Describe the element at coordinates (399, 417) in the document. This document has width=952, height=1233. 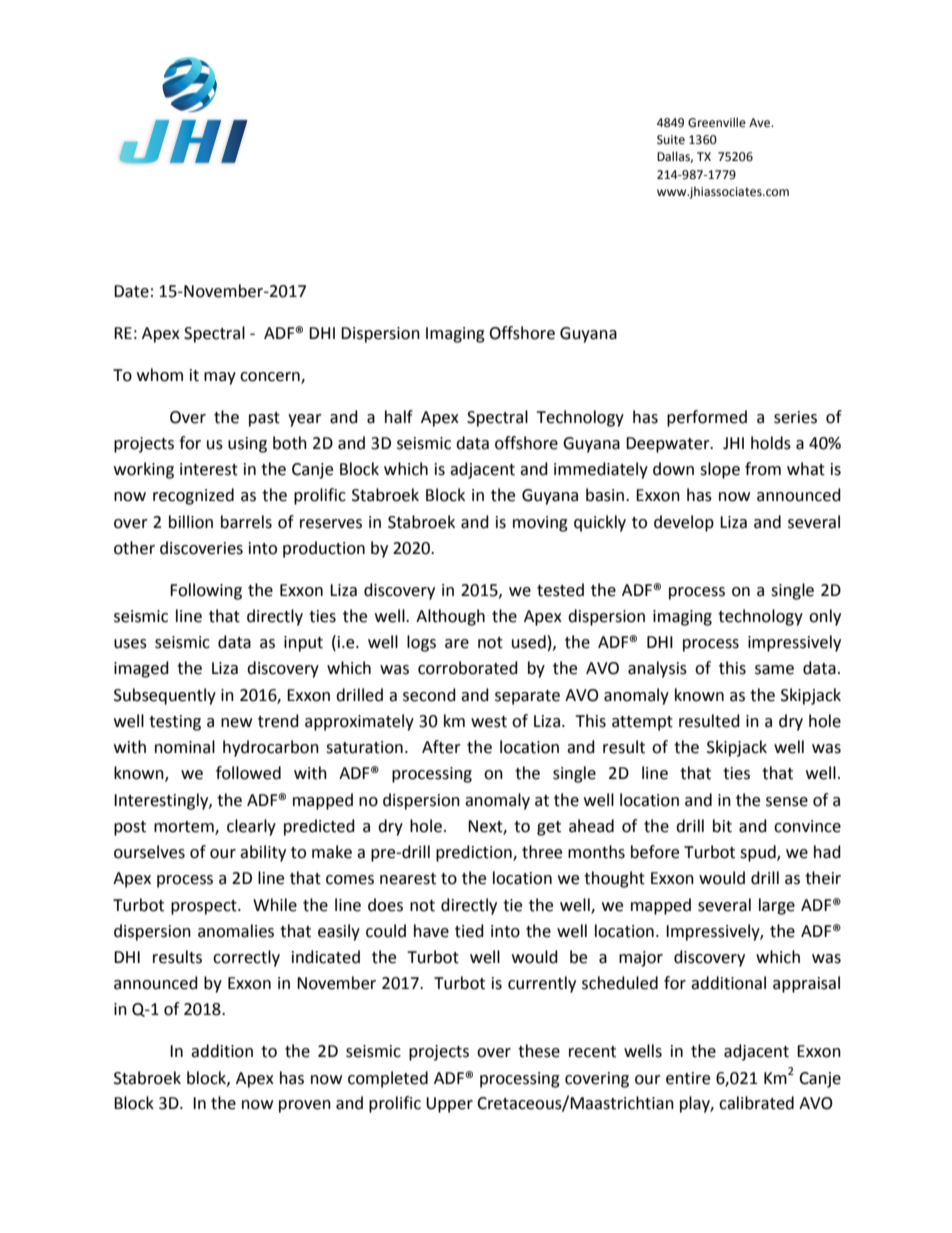
I see `half` at that location.
